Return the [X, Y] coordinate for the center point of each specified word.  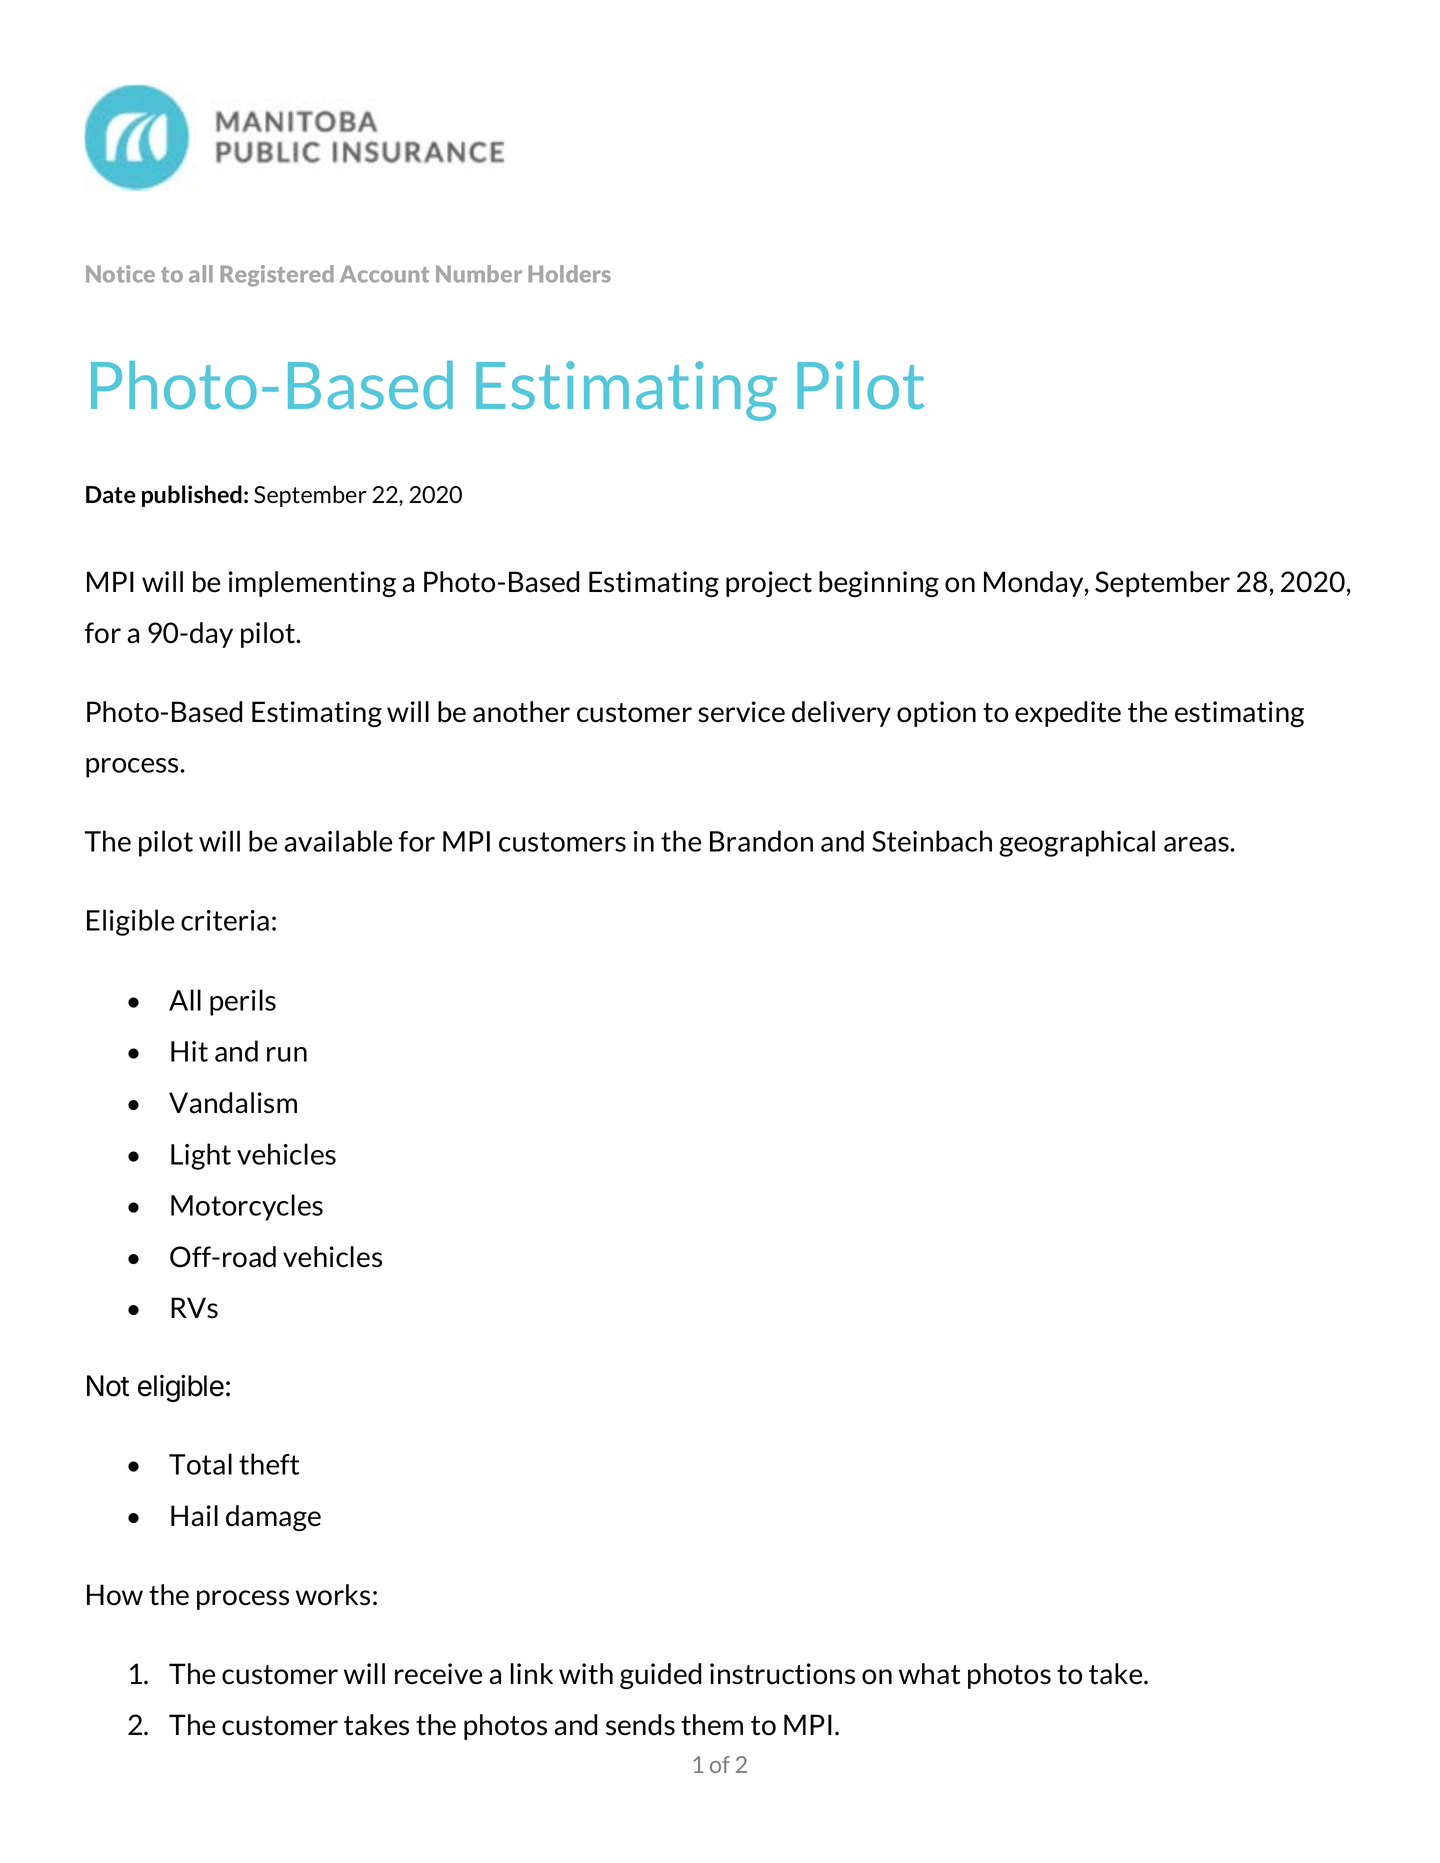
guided [660, 1676]
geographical [1077, 843]
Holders [569, 274]
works [333, 1595]
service [741, 712]
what [929, 1674]
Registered [277, 276]
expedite [1068, 714]
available [338, 841]
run [287, 1054]
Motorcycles [247, 1207]
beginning [879, 584]
